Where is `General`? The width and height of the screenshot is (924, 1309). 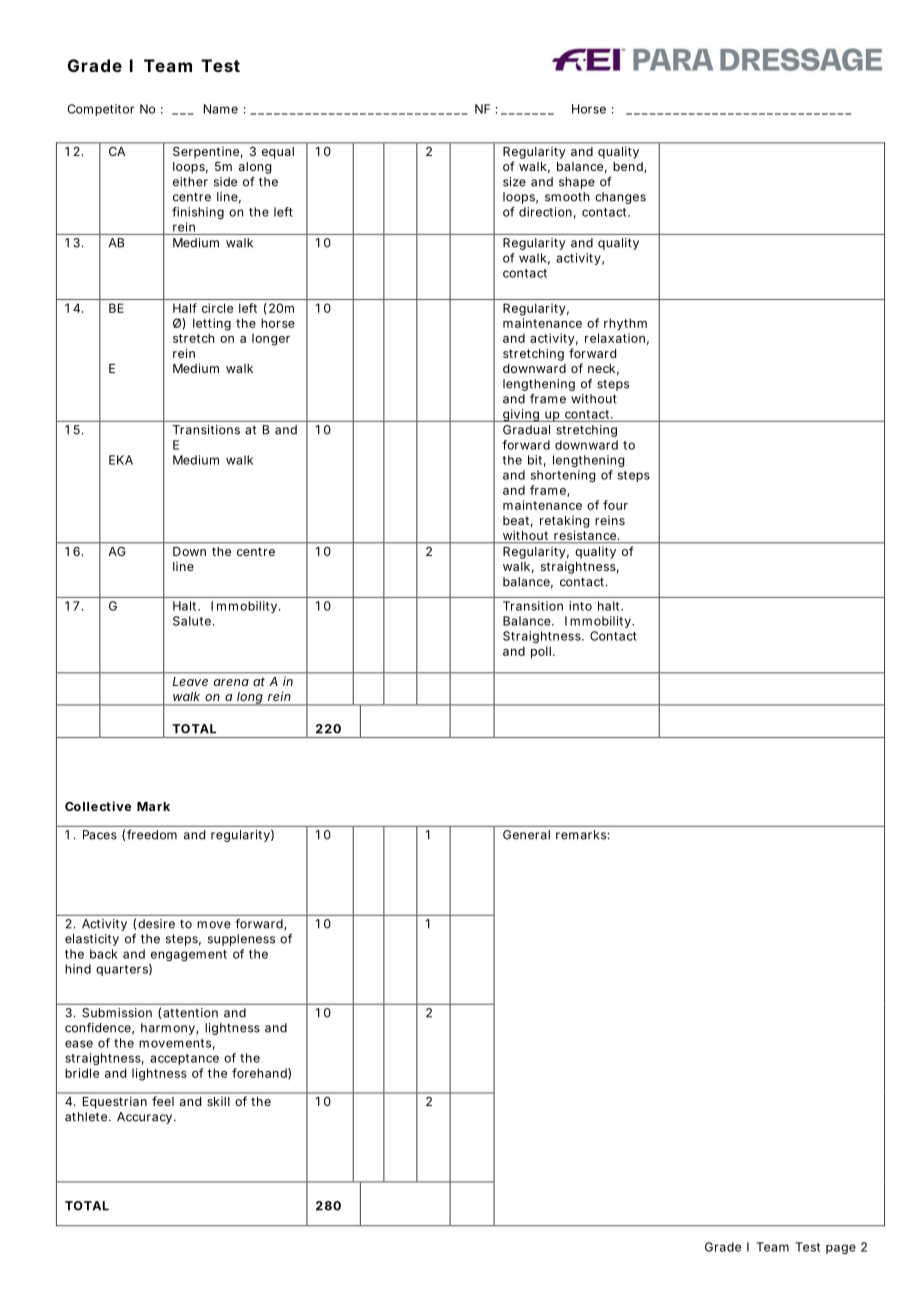
General is located at coordinates (526, 835).
